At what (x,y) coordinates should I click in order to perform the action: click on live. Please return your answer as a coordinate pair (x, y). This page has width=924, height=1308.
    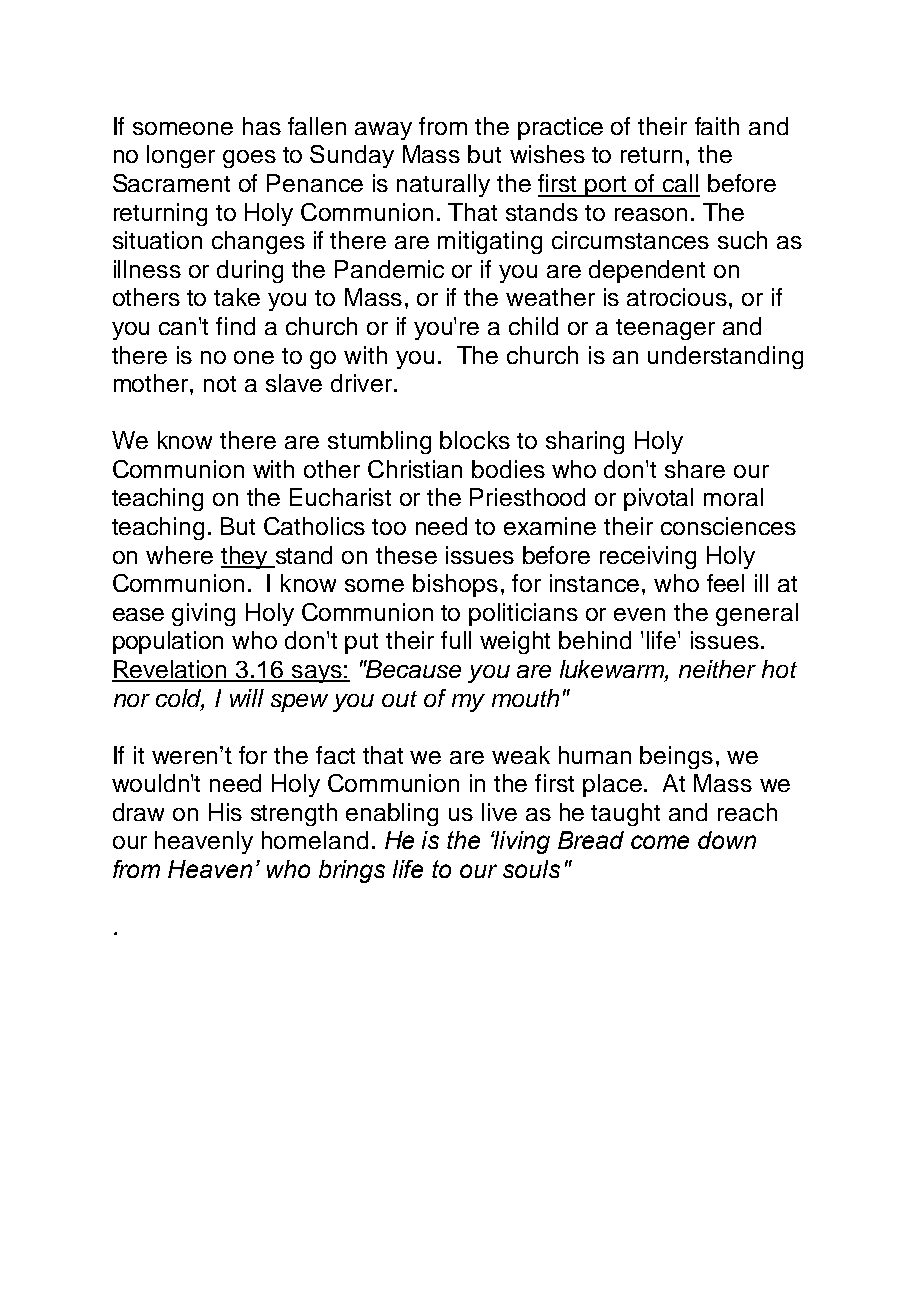
    Looking at the image, I should click on (499, 812).
